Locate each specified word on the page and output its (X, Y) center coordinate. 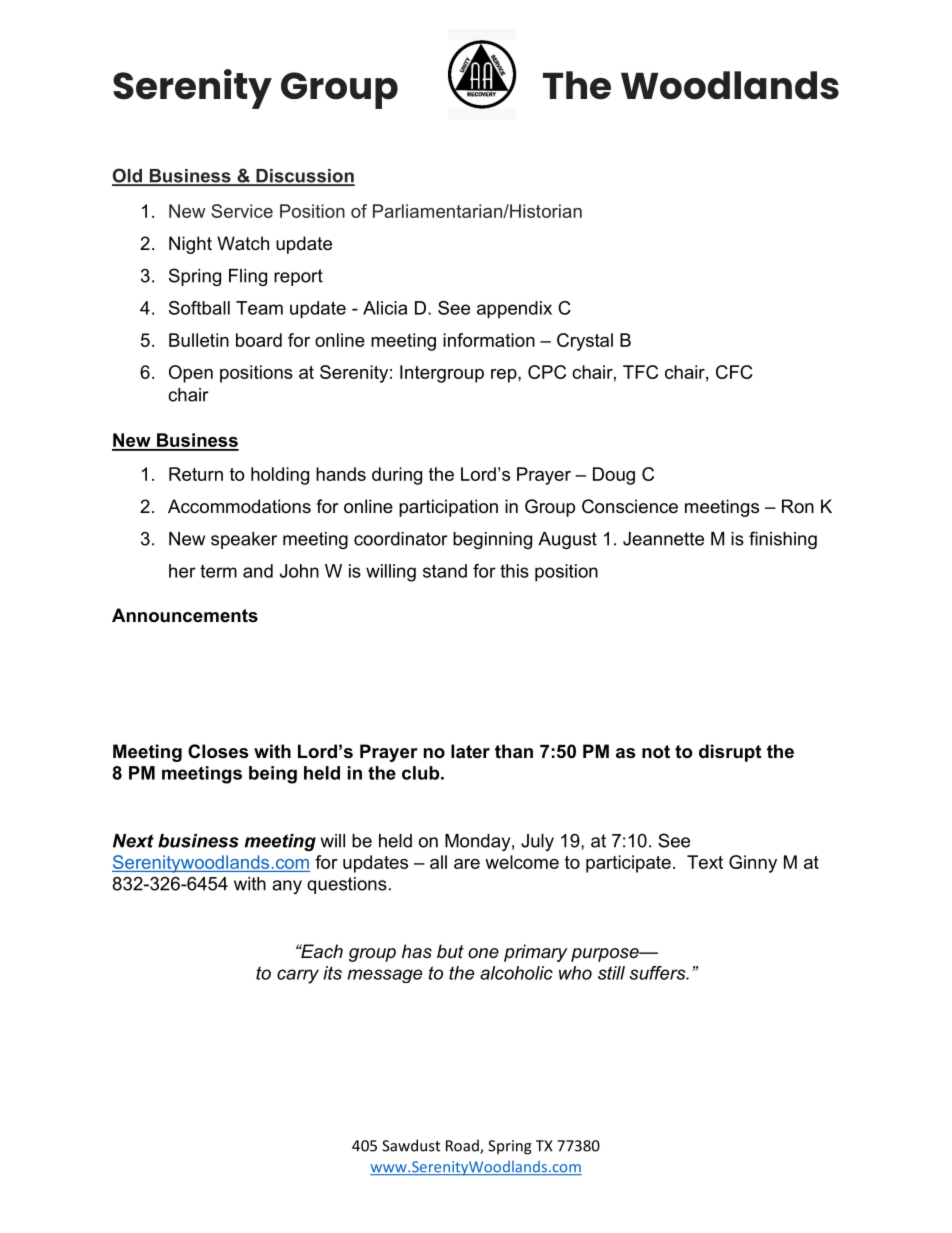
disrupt (730, 753)
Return (196, 474)
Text (705, 862)
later (470, 751)
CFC (734, 372)
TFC (640, 372)
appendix (514, 310)
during (397, 476)
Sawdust (411, 1145)
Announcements (185, 615)
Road (463, 1146)
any (287, 887)
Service (242, 211)
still (611, 973)
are (467, 864)
